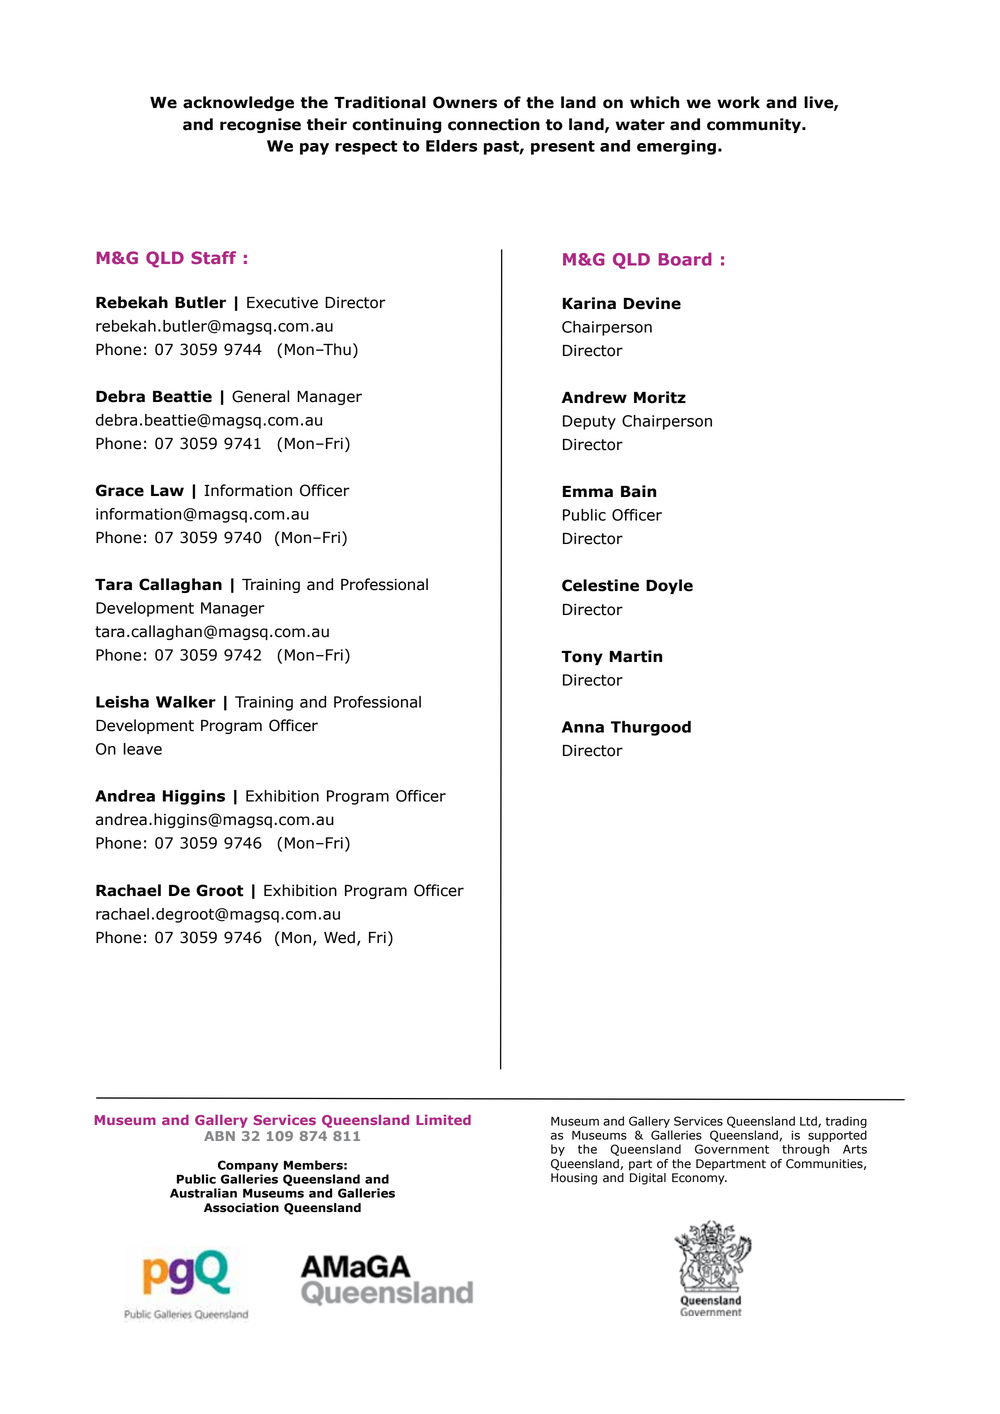  I want to click on Australian, so click(203, 1193).
